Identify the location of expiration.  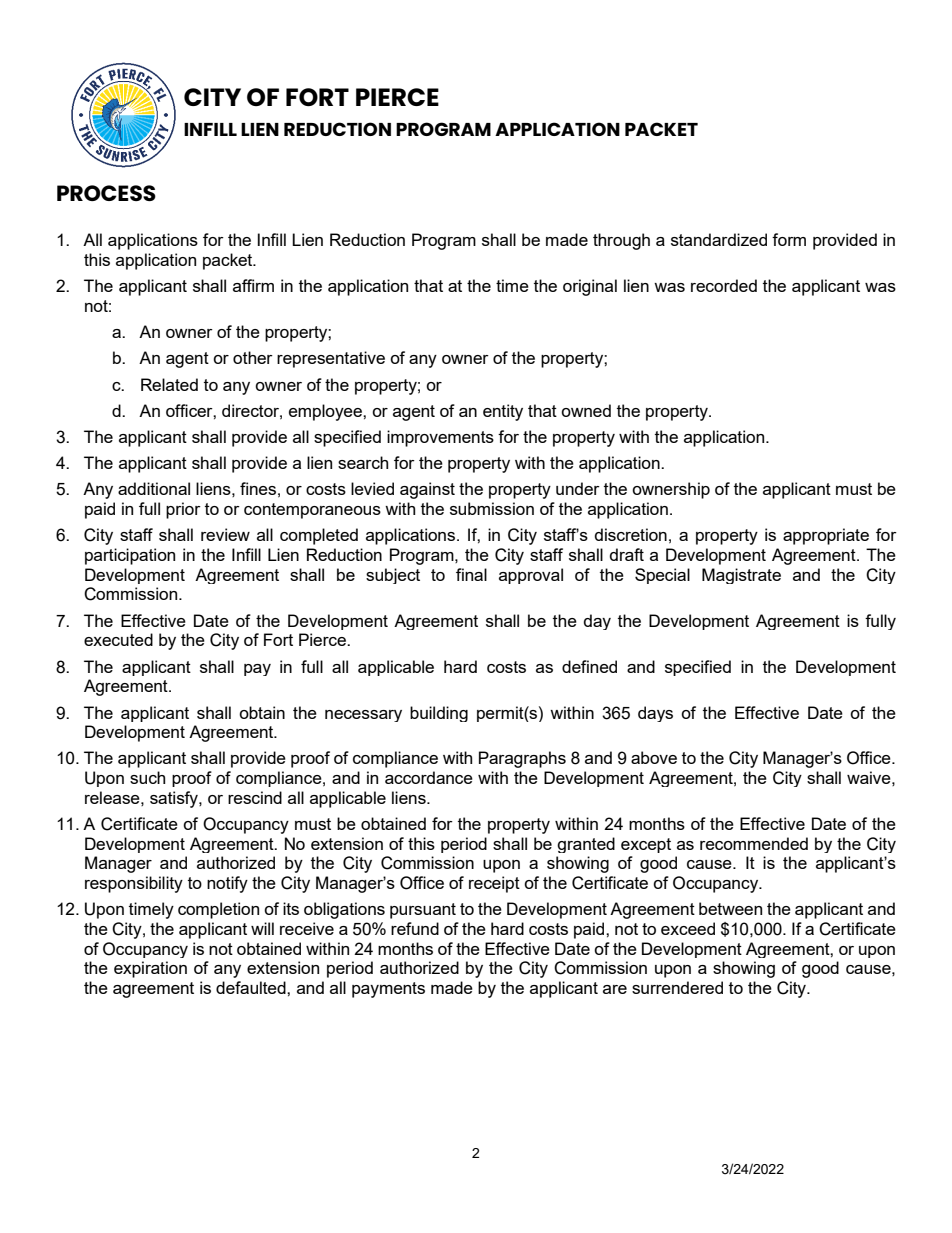
(150, 969).
